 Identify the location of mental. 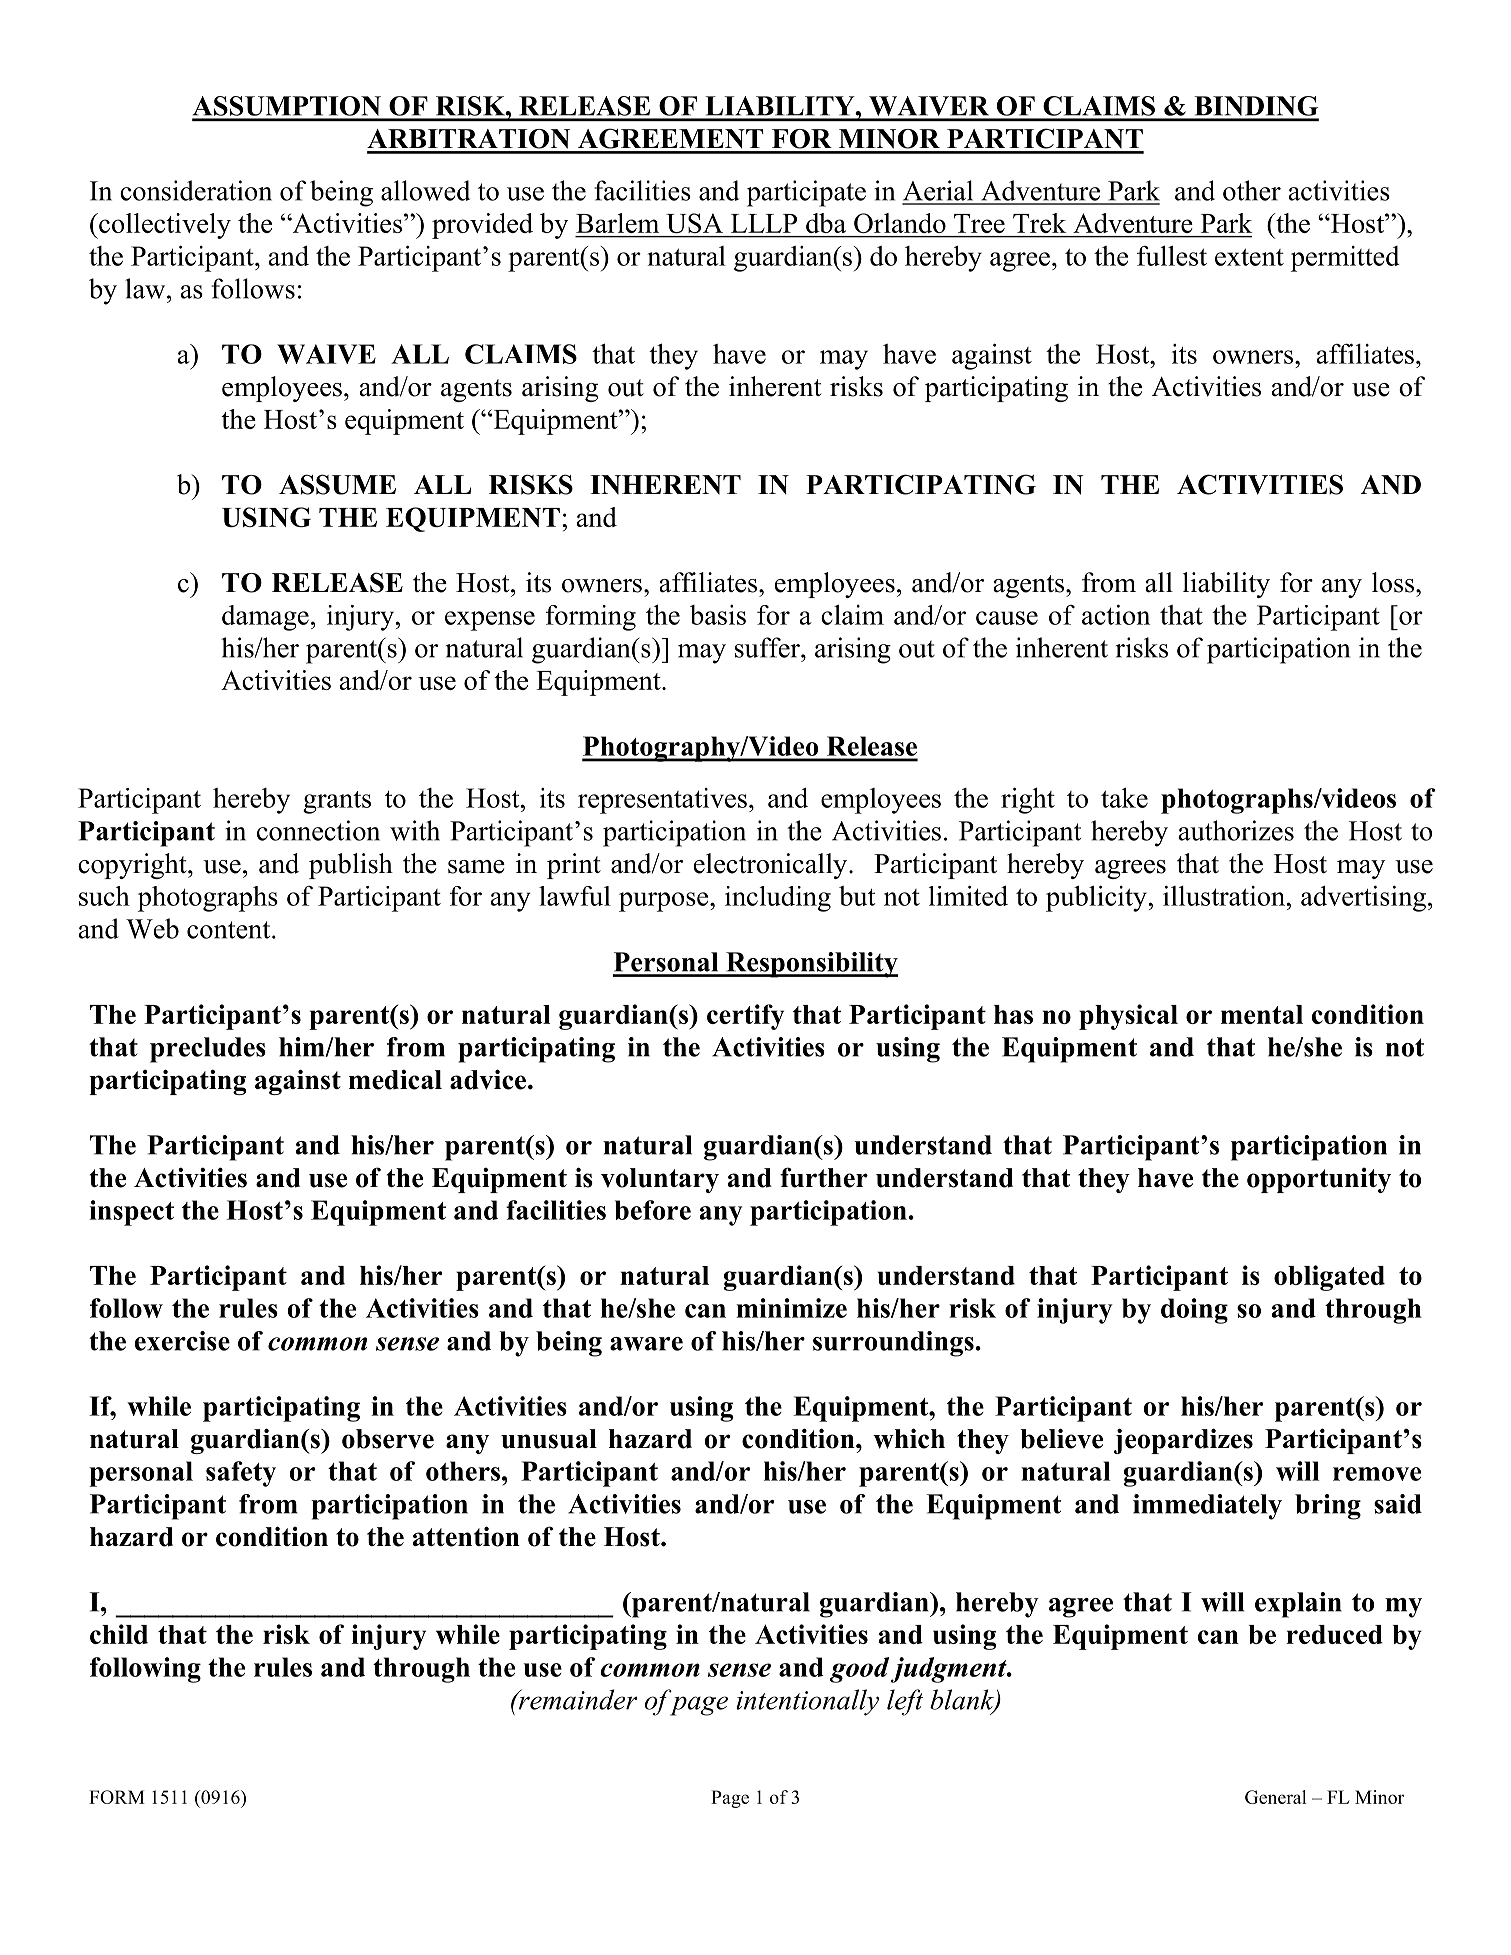
(1262, 1014).
